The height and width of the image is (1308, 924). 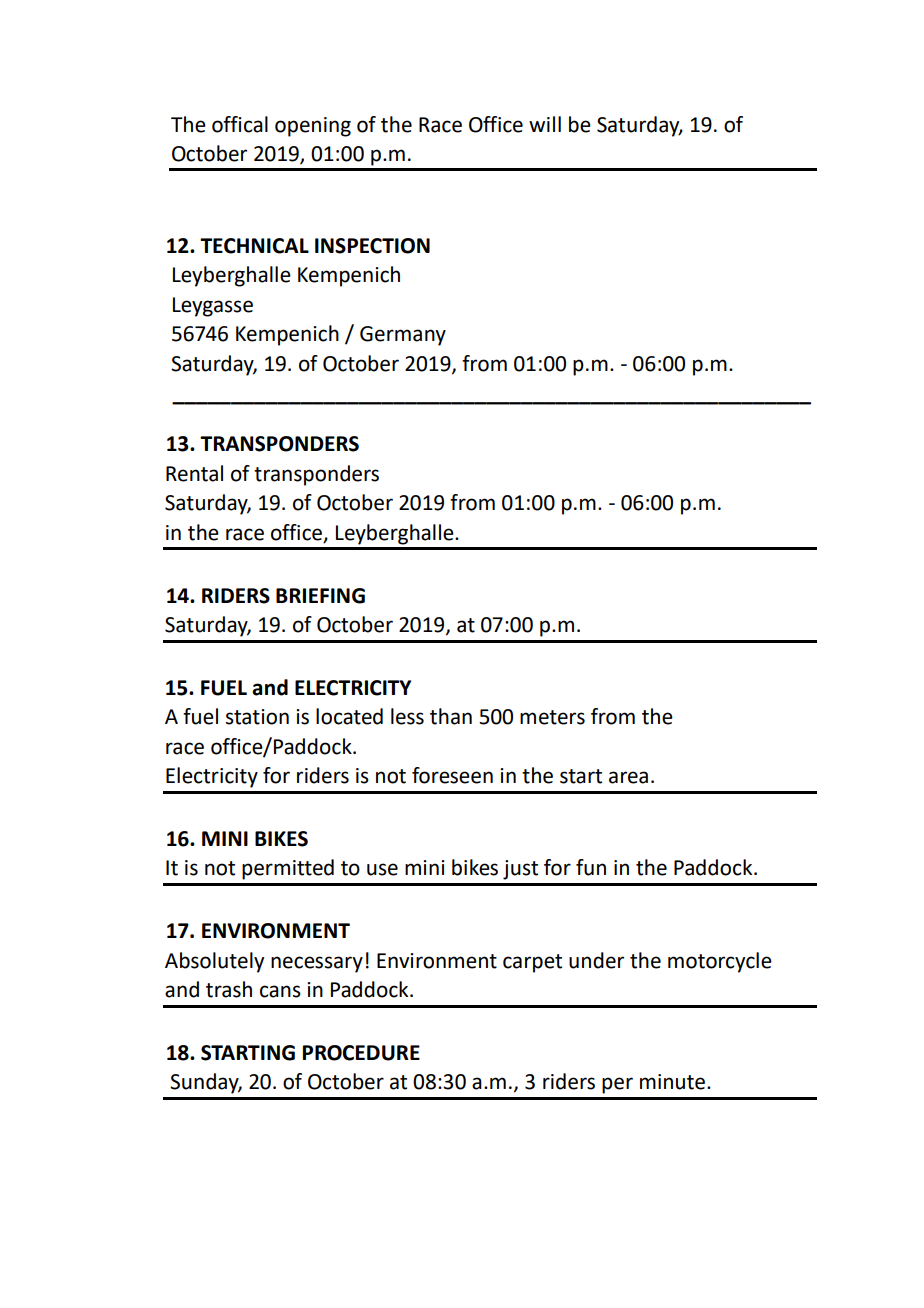 I want to click on Germany, so click(x=403, y=336).
